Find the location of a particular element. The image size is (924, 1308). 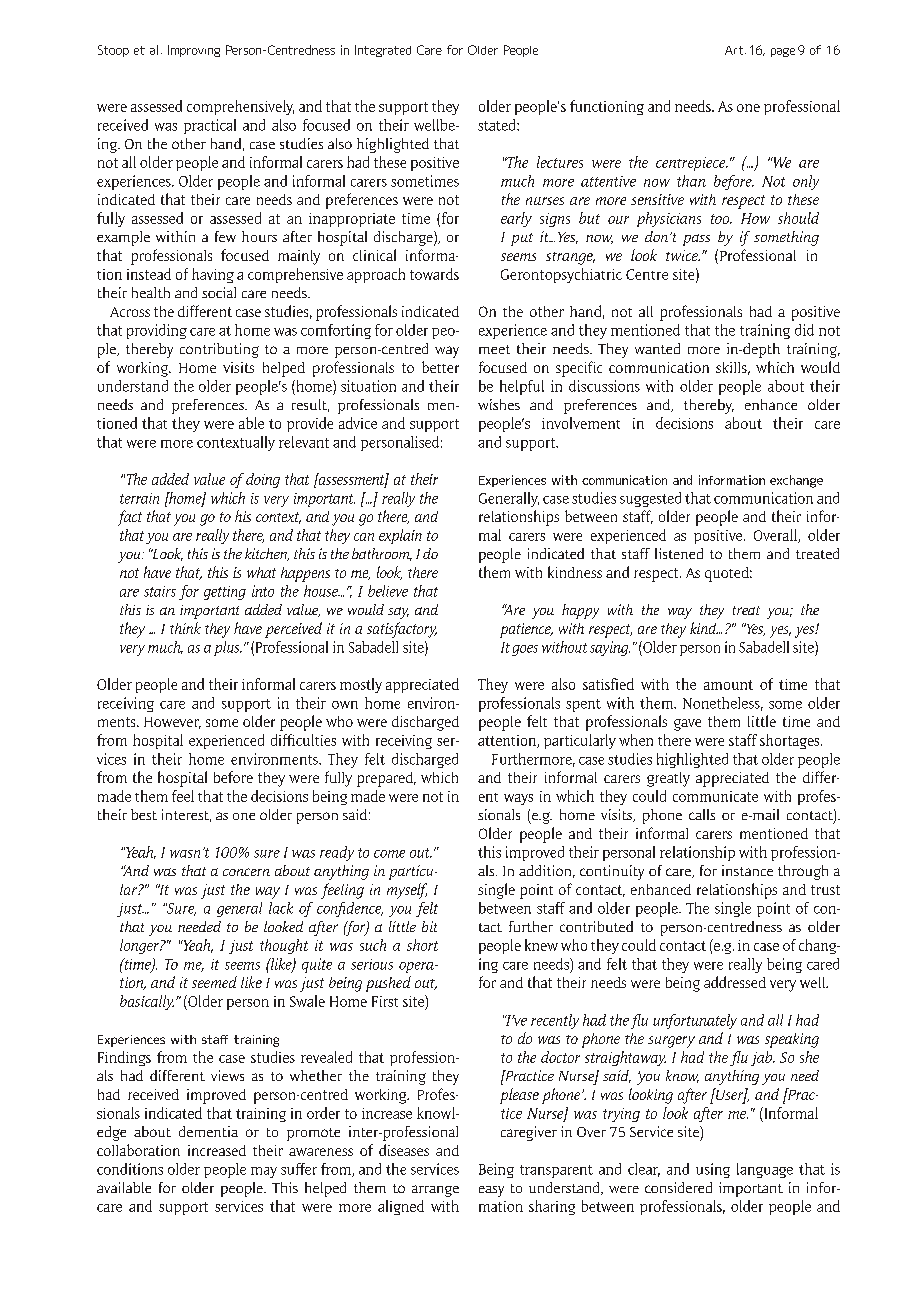

suggested is located at coordinates (650, 499).
